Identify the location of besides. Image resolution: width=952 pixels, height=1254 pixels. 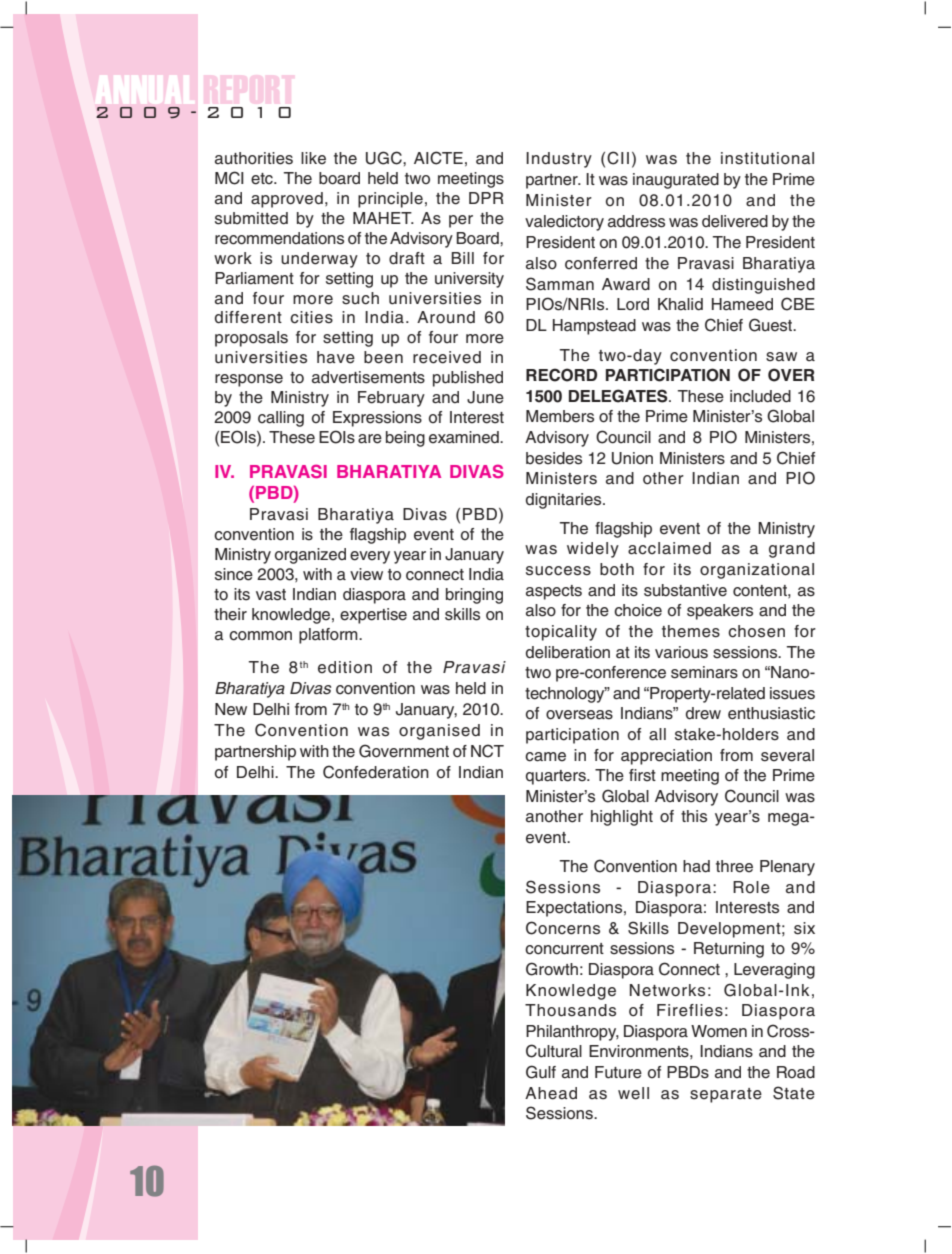
(554, 458).
